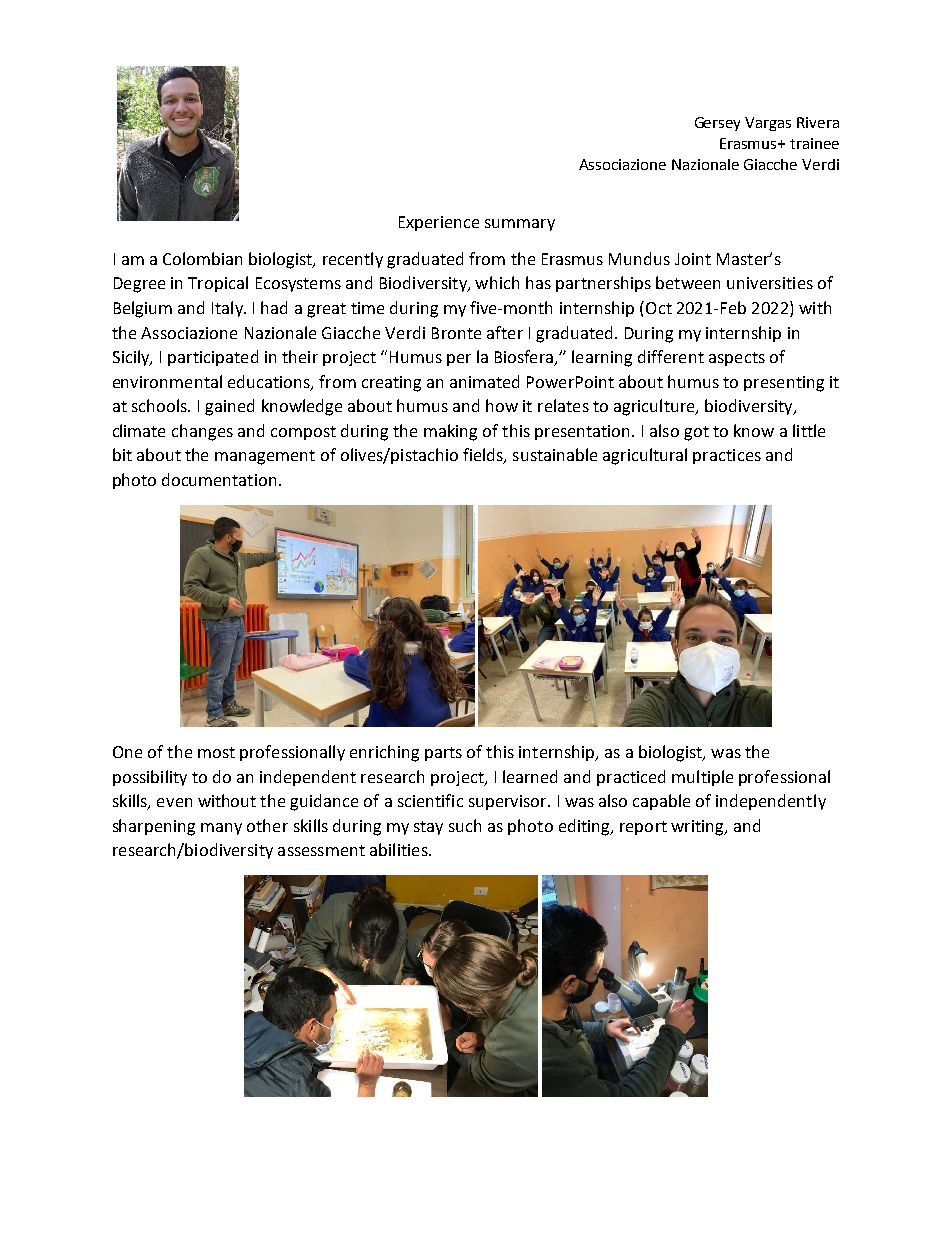 The width and height of the page is (952, 1233). Describe the element at coordinates (484, 381) in the page. I see `animated` at that location.
